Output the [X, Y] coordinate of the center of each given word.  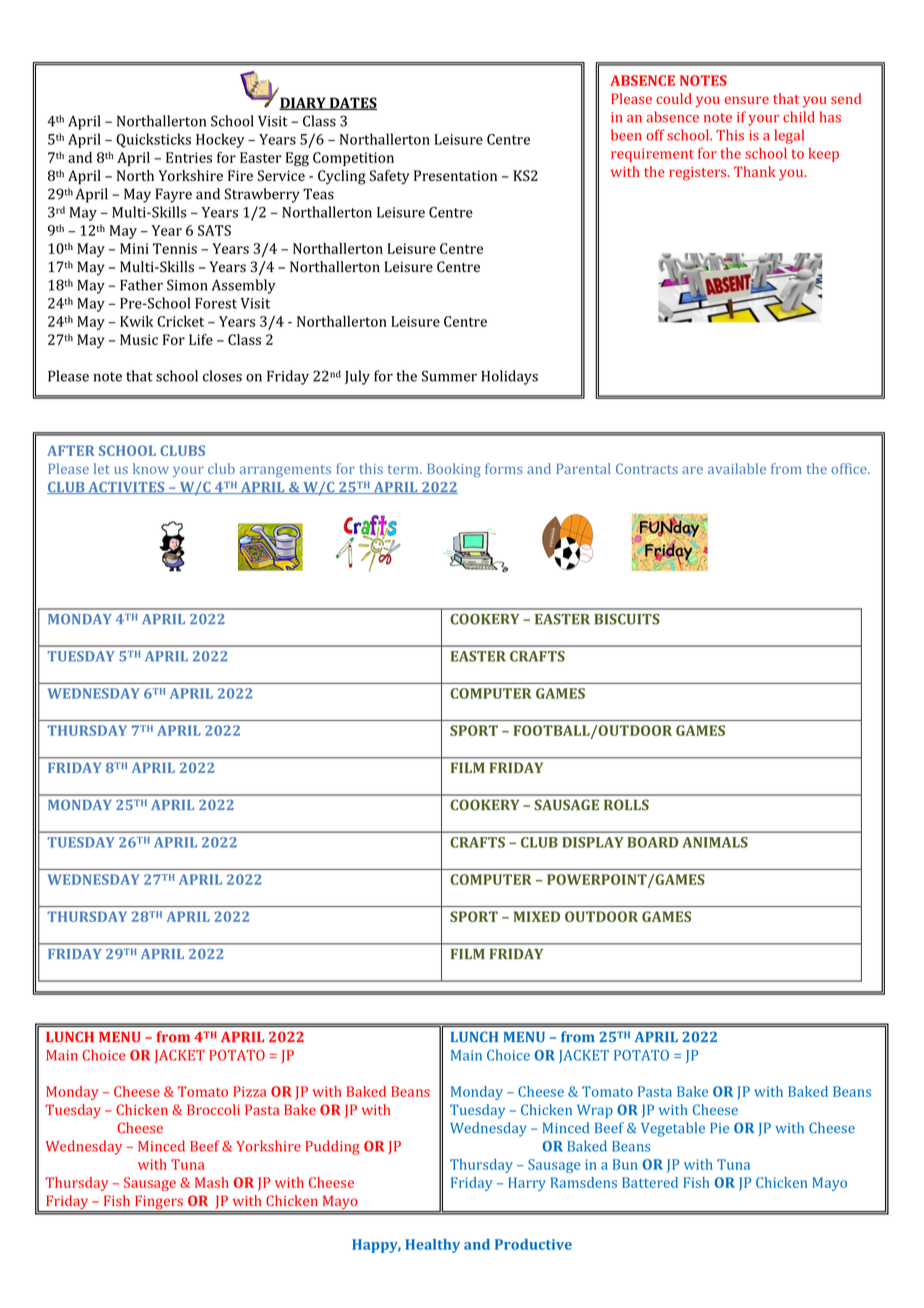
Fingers [159, 1204]
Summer [449, 376]
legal [789, 136]
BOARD [652, 842]
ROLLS [626, 805]
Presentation [455, 175]
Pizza [249, 1091]
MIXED [537, 916]
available [737, 468]
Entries [189, 157]
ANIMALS [715, 842]
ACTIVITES [126, 488]
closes [222, 376]
